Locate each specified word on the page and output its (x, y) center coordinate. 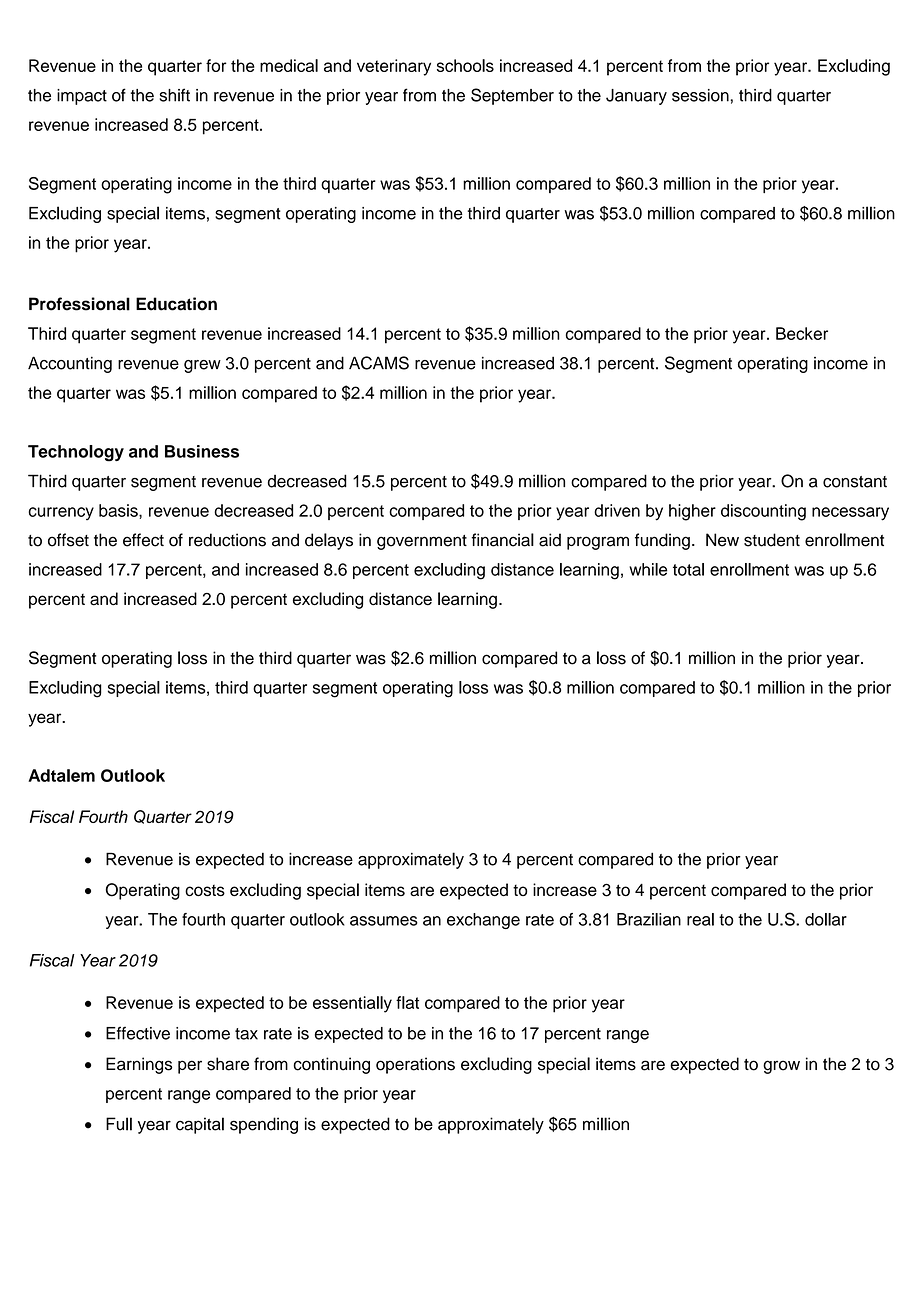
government (422, 542)
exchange (483, 921)
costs (205, 890)
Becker (802, 333)
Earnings (139, 1065)
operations (415, 1065)
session (700, 95)
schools (465, 65)
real (700, 919)
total (688, 569)
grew (202, 366)
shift (175, 95)
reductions (227, 540)
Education (176, 304)
